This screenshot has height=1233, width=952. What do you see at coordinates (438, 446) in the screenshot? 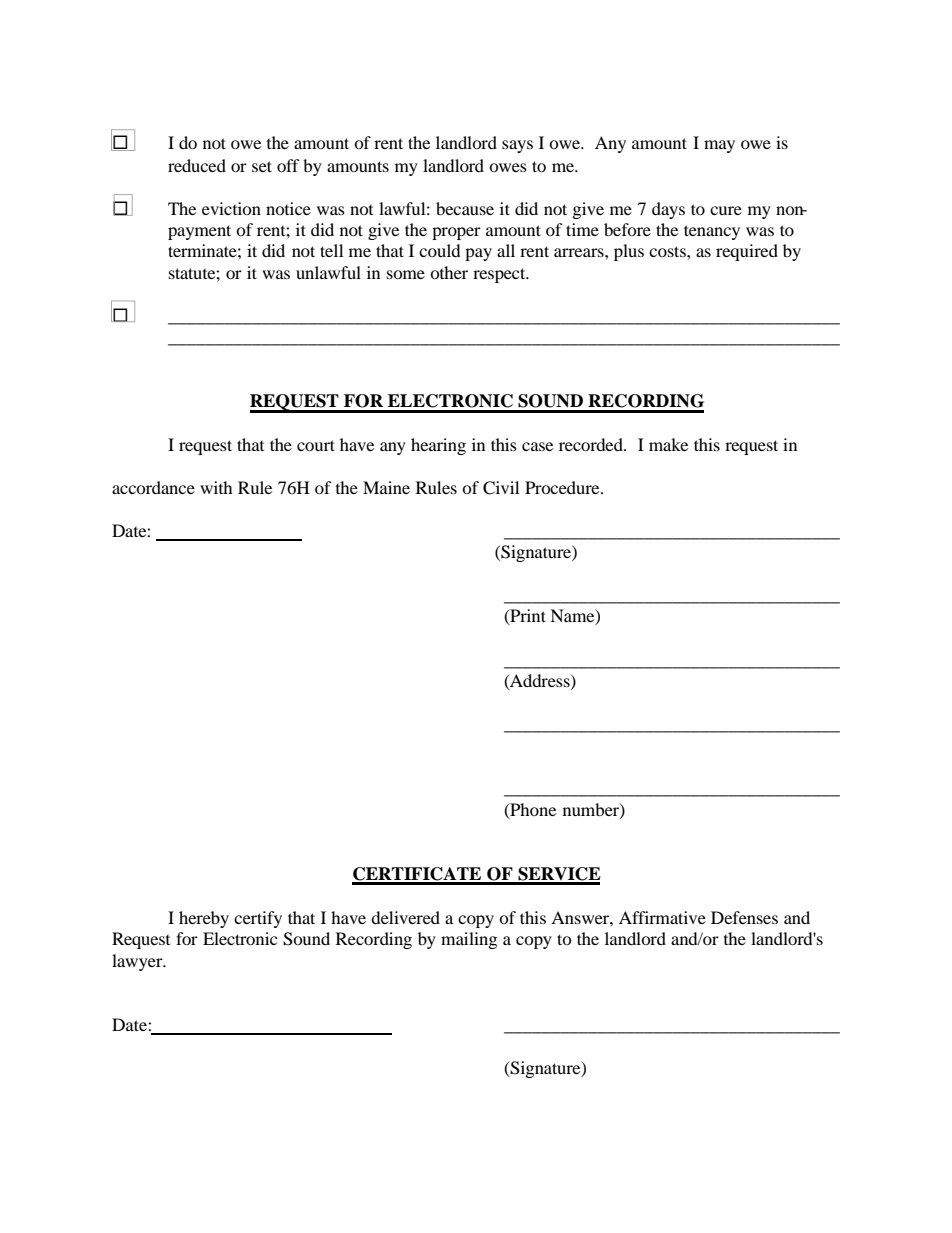
I see `hearing` at bounding box center [438, 446].
